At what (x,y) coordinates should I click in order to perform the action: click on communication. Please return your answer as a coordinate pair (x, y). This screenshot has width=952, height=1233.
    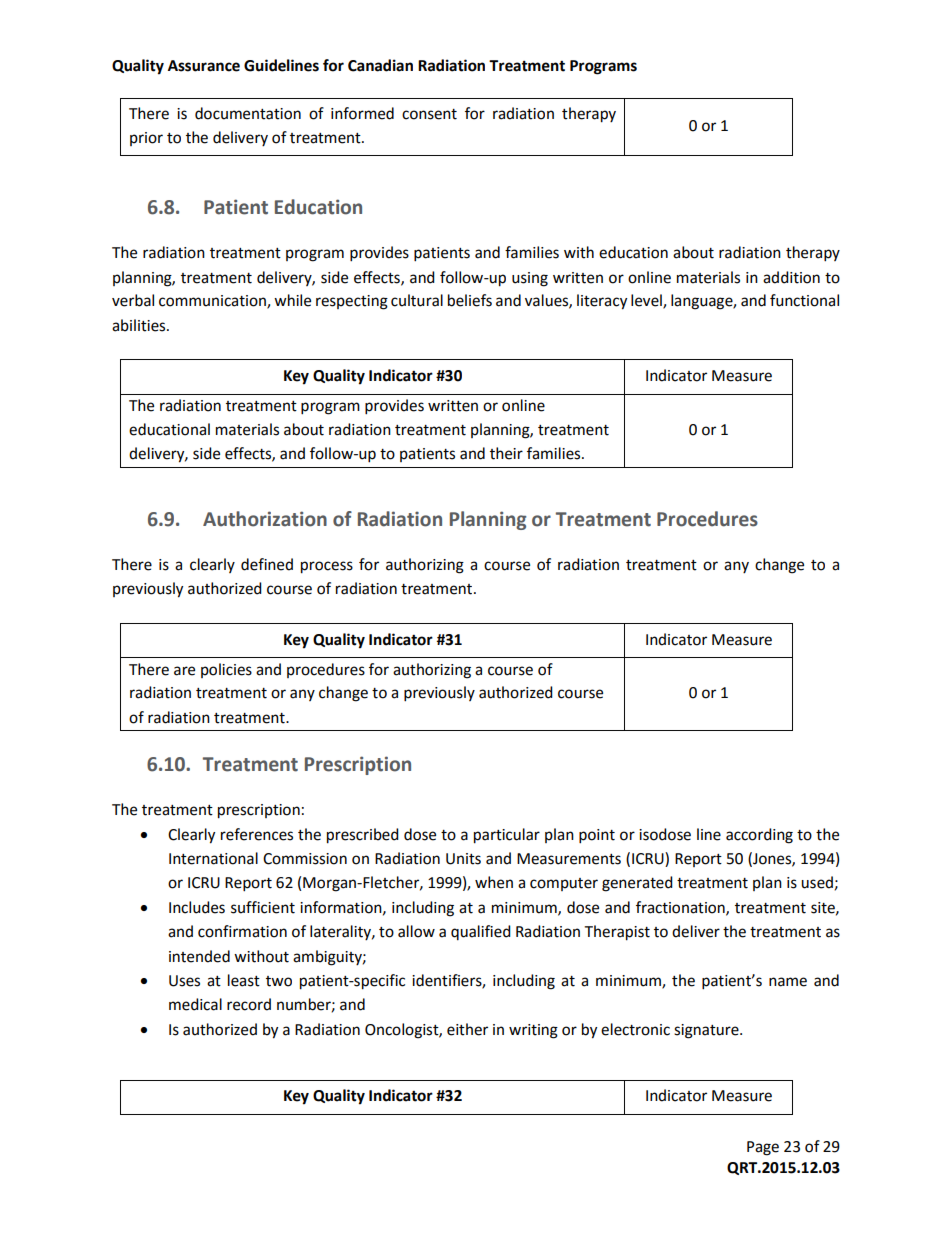
    Looking at the image, I should click on (213, 302).
